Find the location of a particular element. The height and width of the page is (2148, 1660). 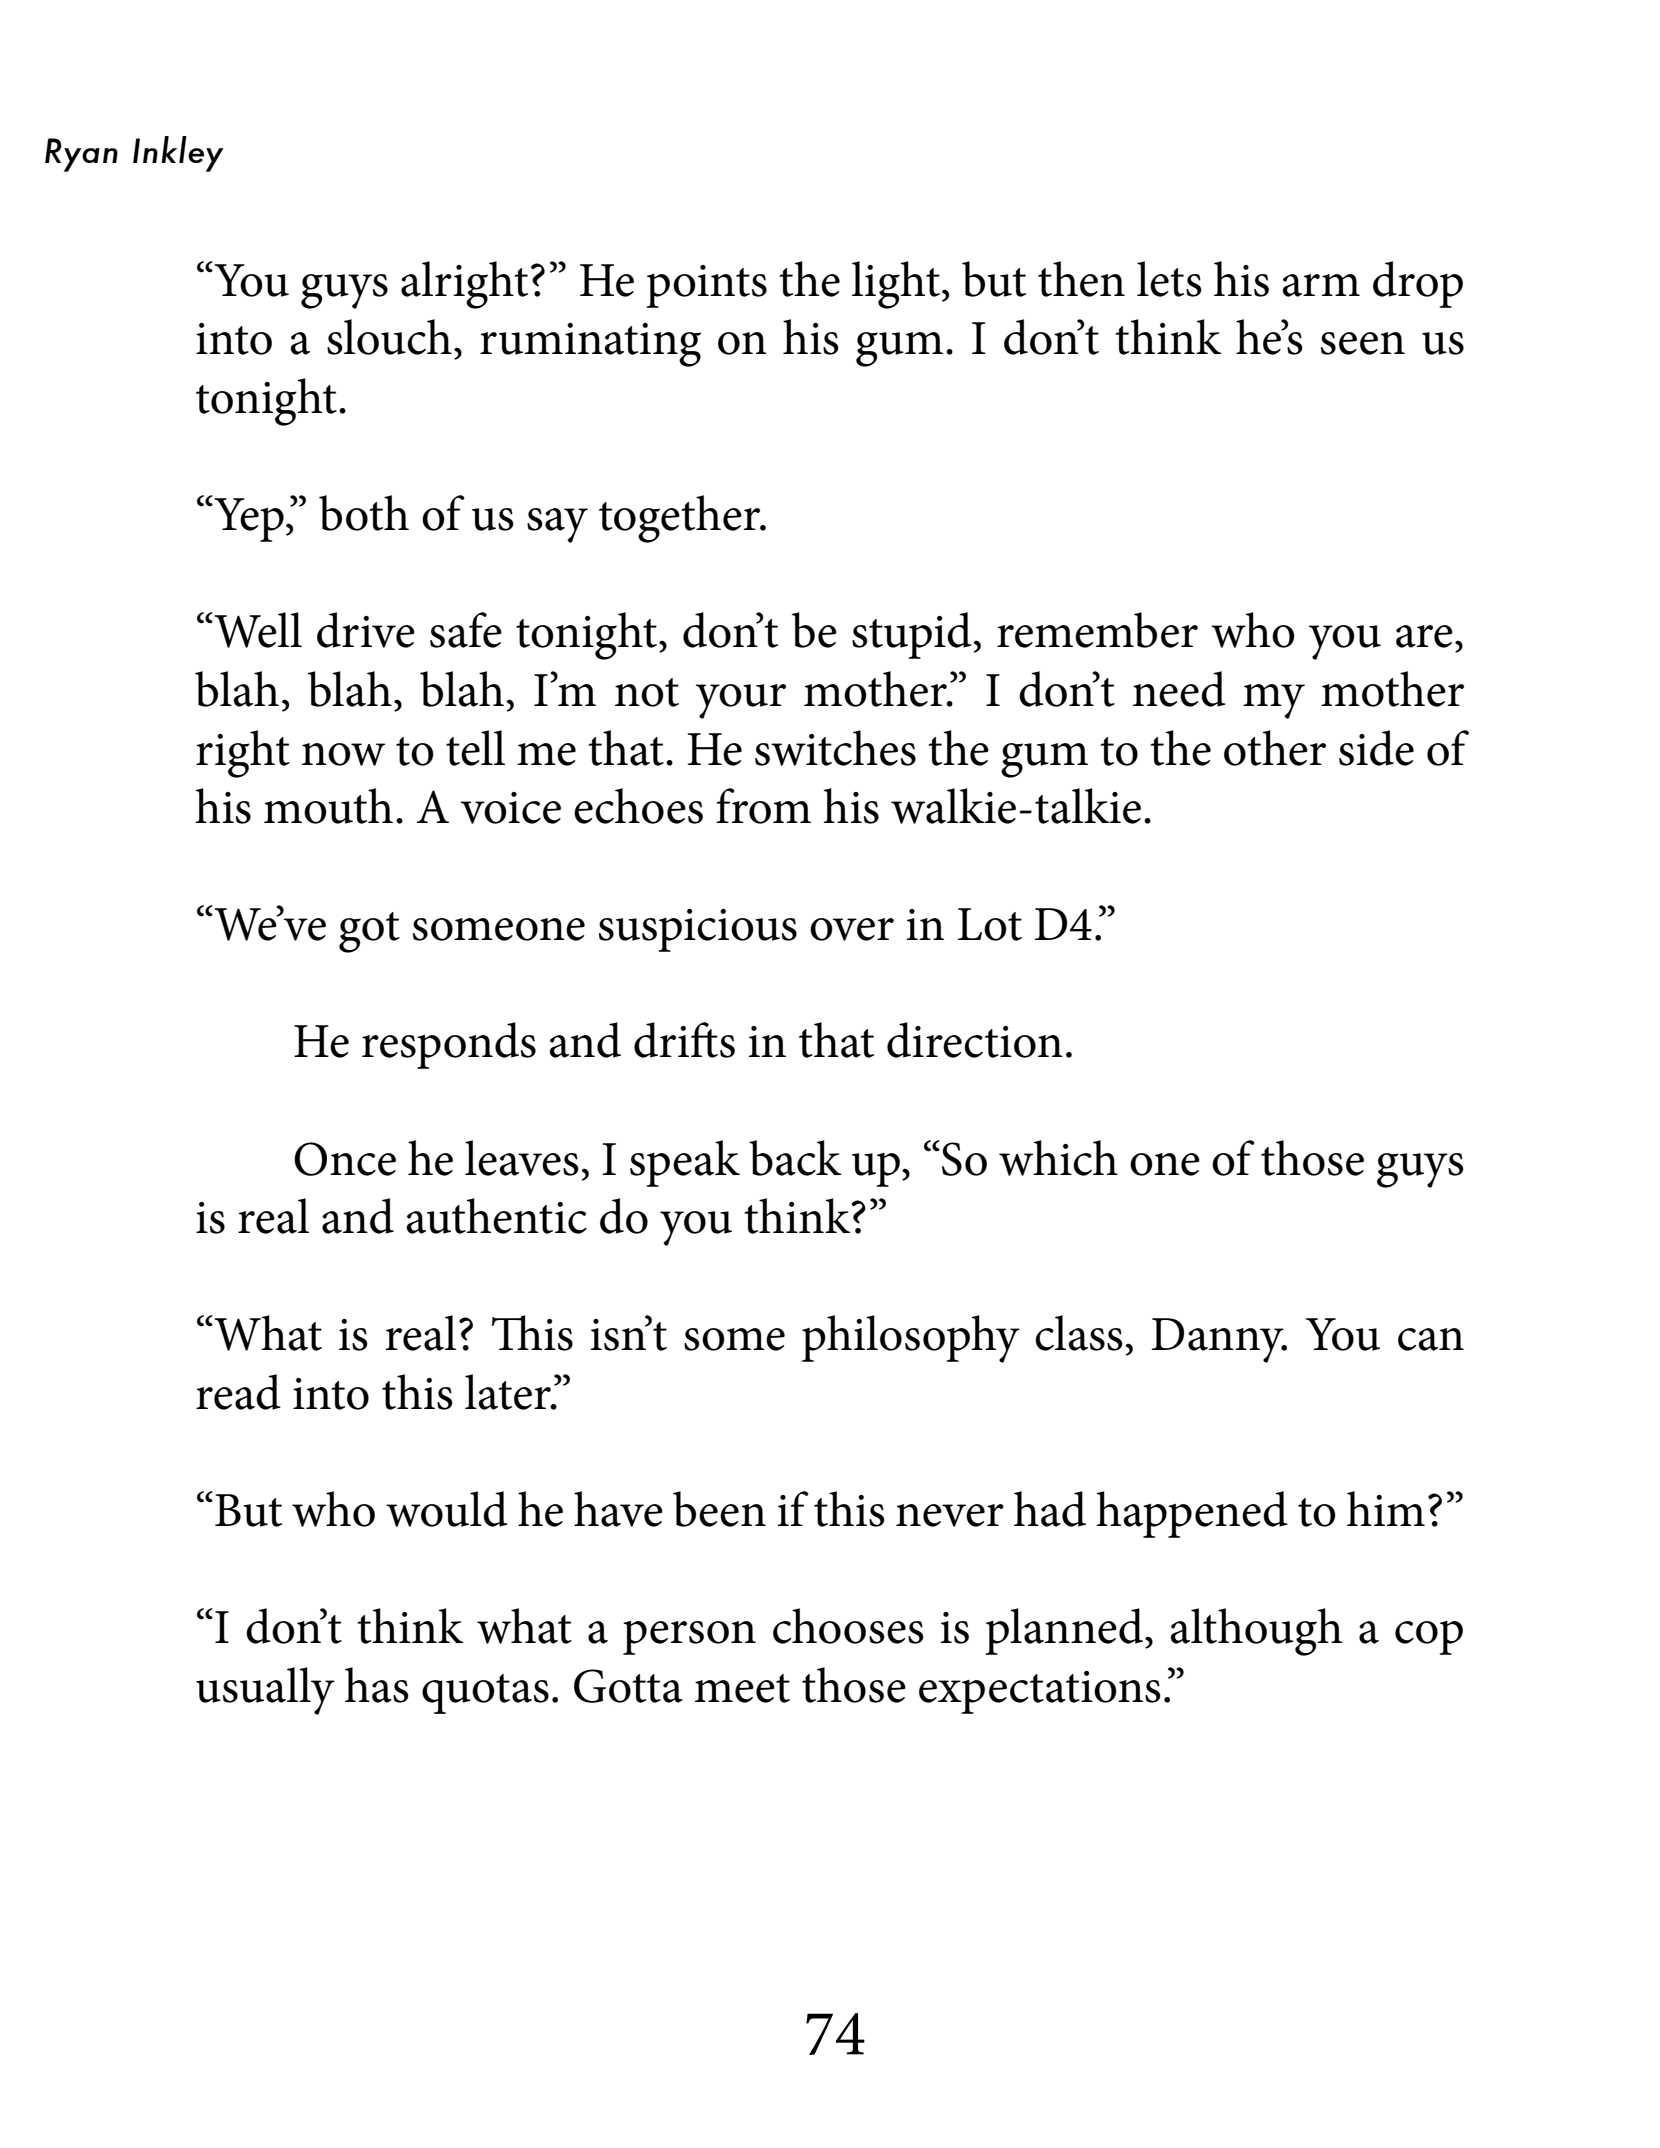

your is located at coordinates (741, 701).
